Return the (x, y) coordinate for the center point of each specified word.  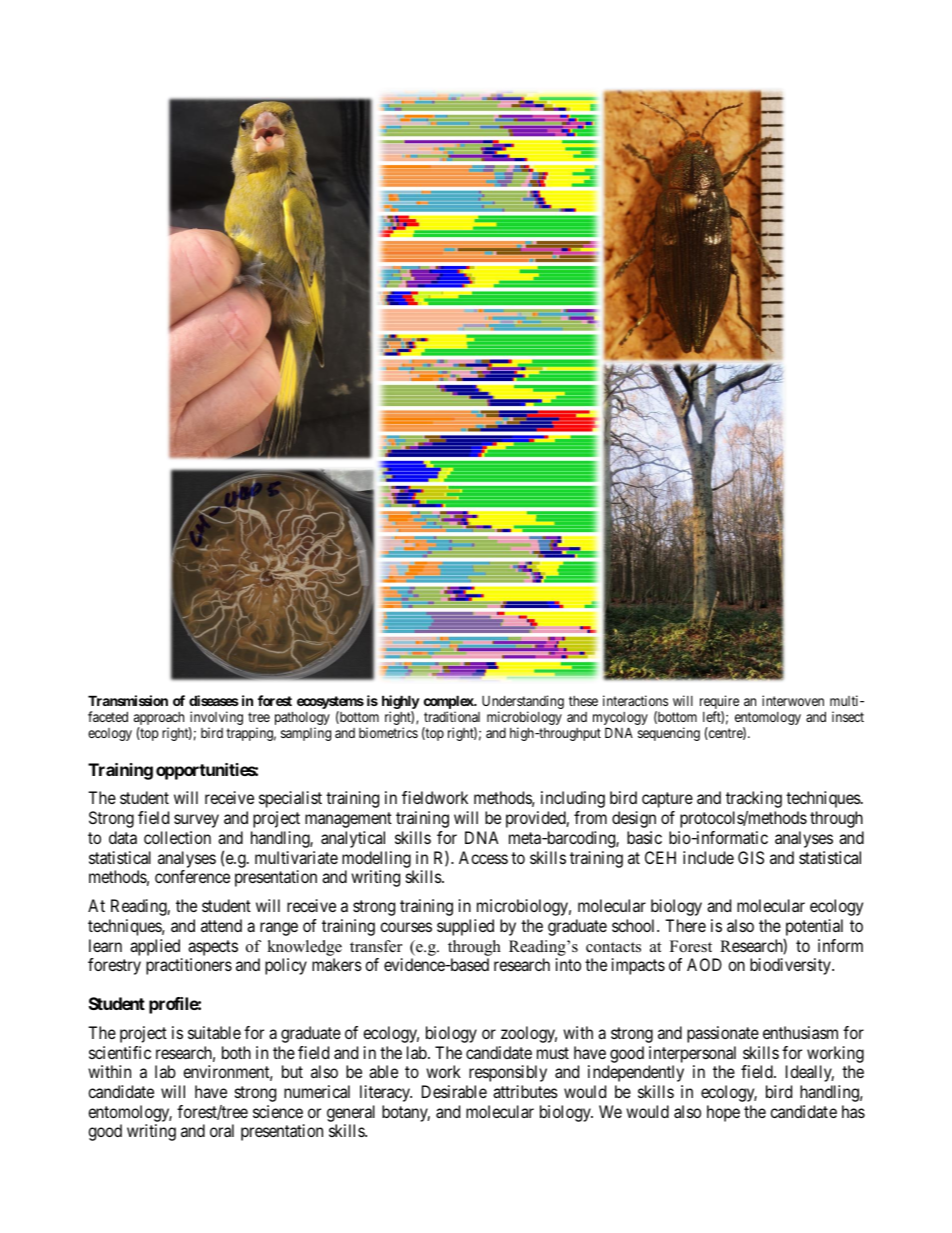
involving (216, 719)
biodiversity (791, 966)
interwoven (793, 700)
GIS (751, 857)
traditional (452, 716)
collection (177, 837)
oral (222, 1130)
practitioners (189, 966)
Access (483, 857)
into (568, 964)
